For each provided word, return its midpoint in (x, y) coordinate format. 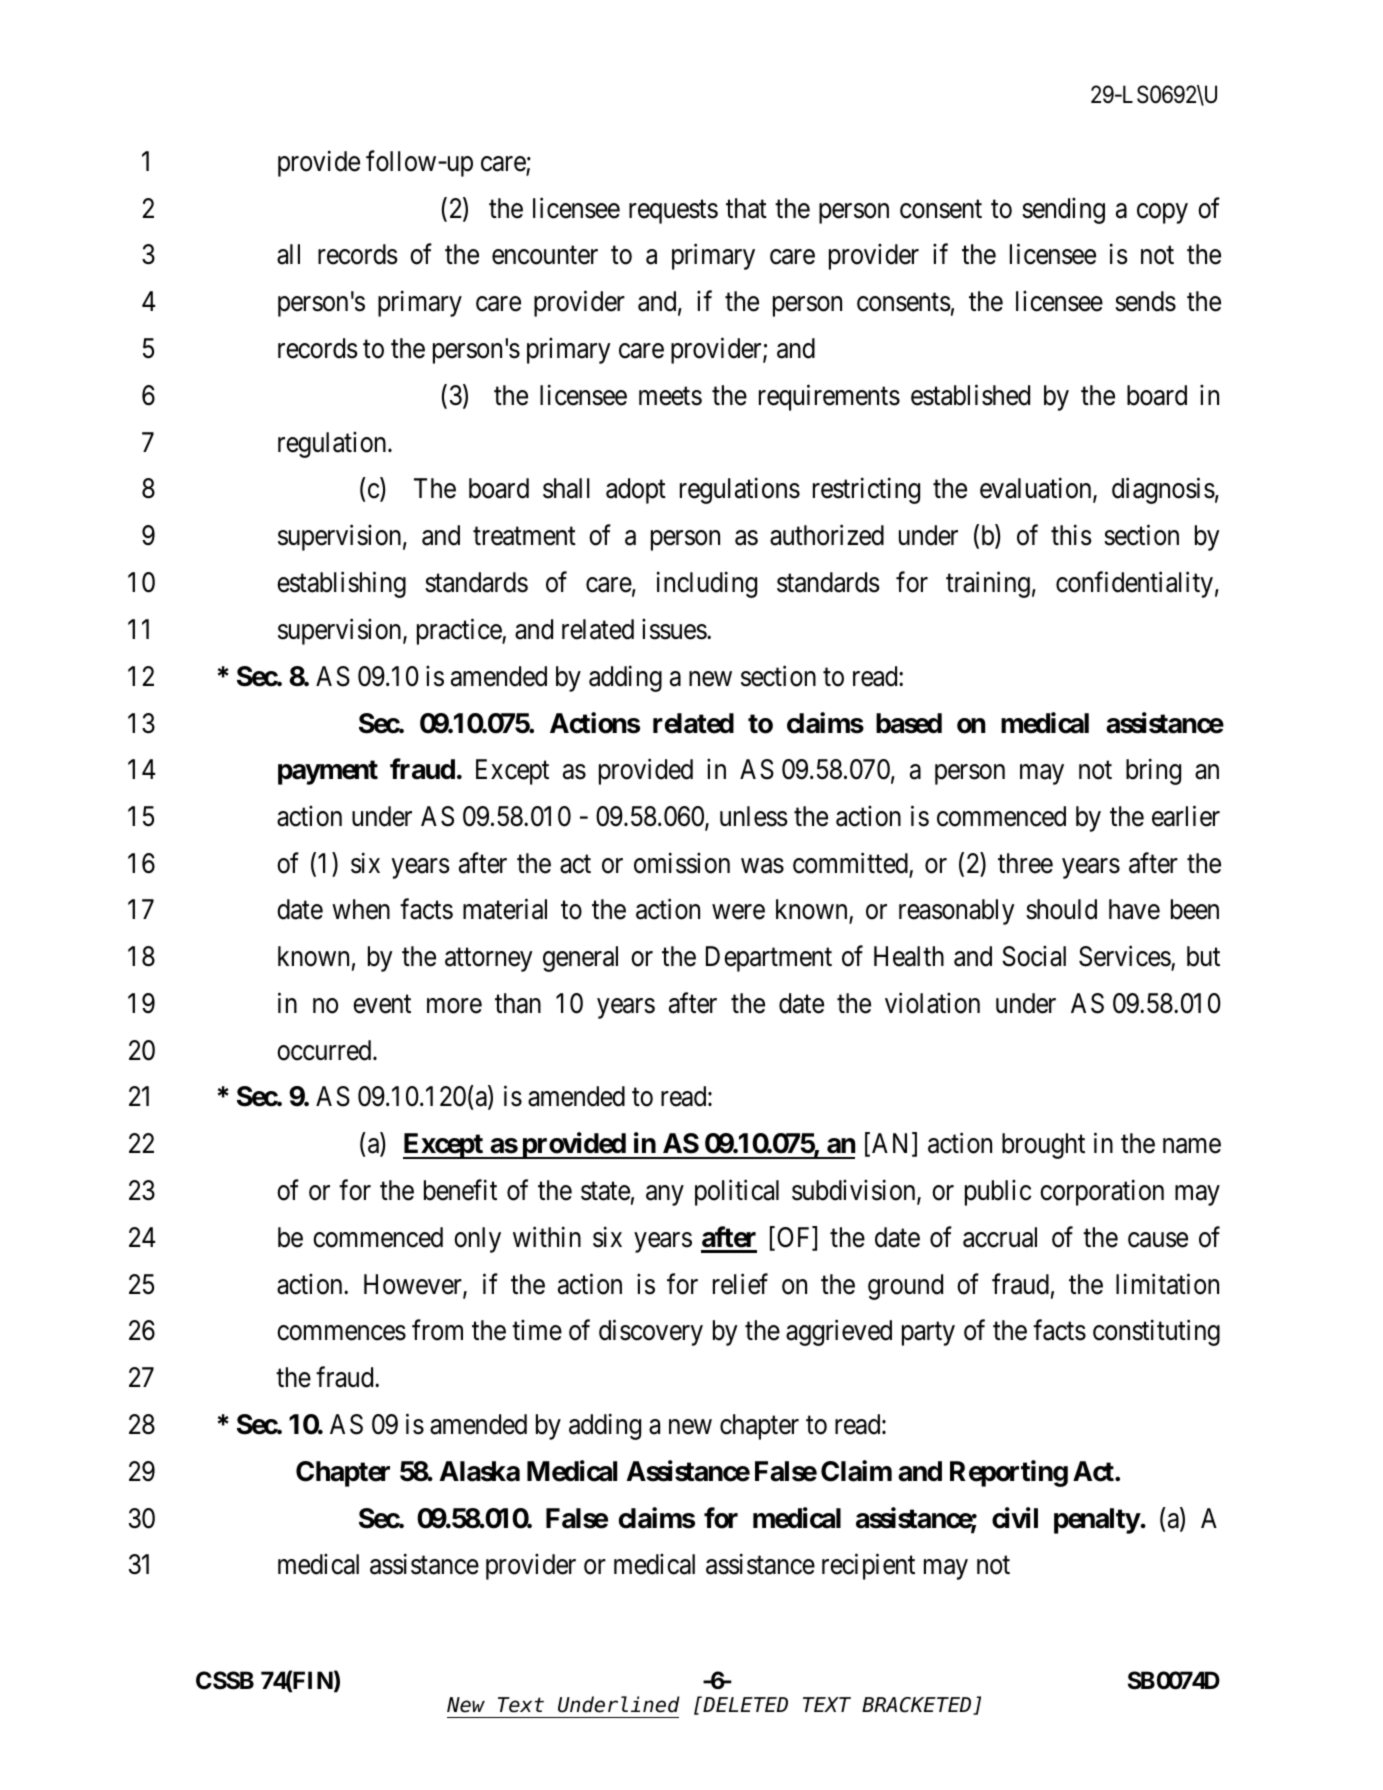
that (746, 208)
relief (740, 1284)
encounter (545, 256)
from (437, 1330)
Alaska (480, 1471)
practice (460, 631)
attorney (489, 960)
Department (769, 959)
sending (1063, 210)
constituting (1156, 1333)
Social (1034, 956)
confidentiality (1134, 584)
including (707, 584)
